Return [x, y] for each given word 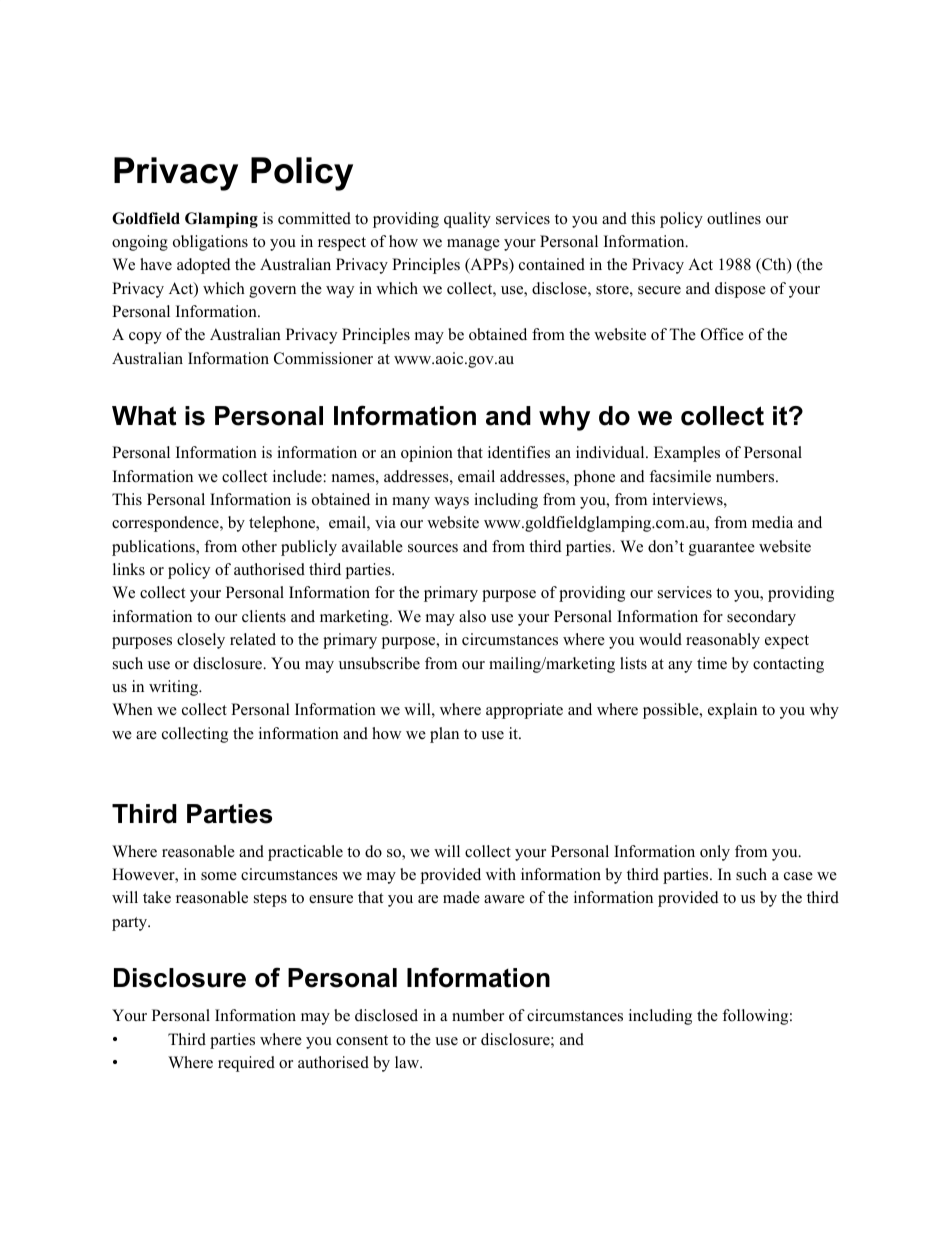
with [501, 874]
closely [201, 641]
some [219, 876]
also [472, 616]
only [715, 853]
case [798, 876]
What [144, 416]
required [246, 1064]
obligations [210, 243]
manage [473, 245]
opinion [427, 454]
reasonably [723, 641]
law [408, 1062]
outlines [734, 218]
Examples [687, 454]
